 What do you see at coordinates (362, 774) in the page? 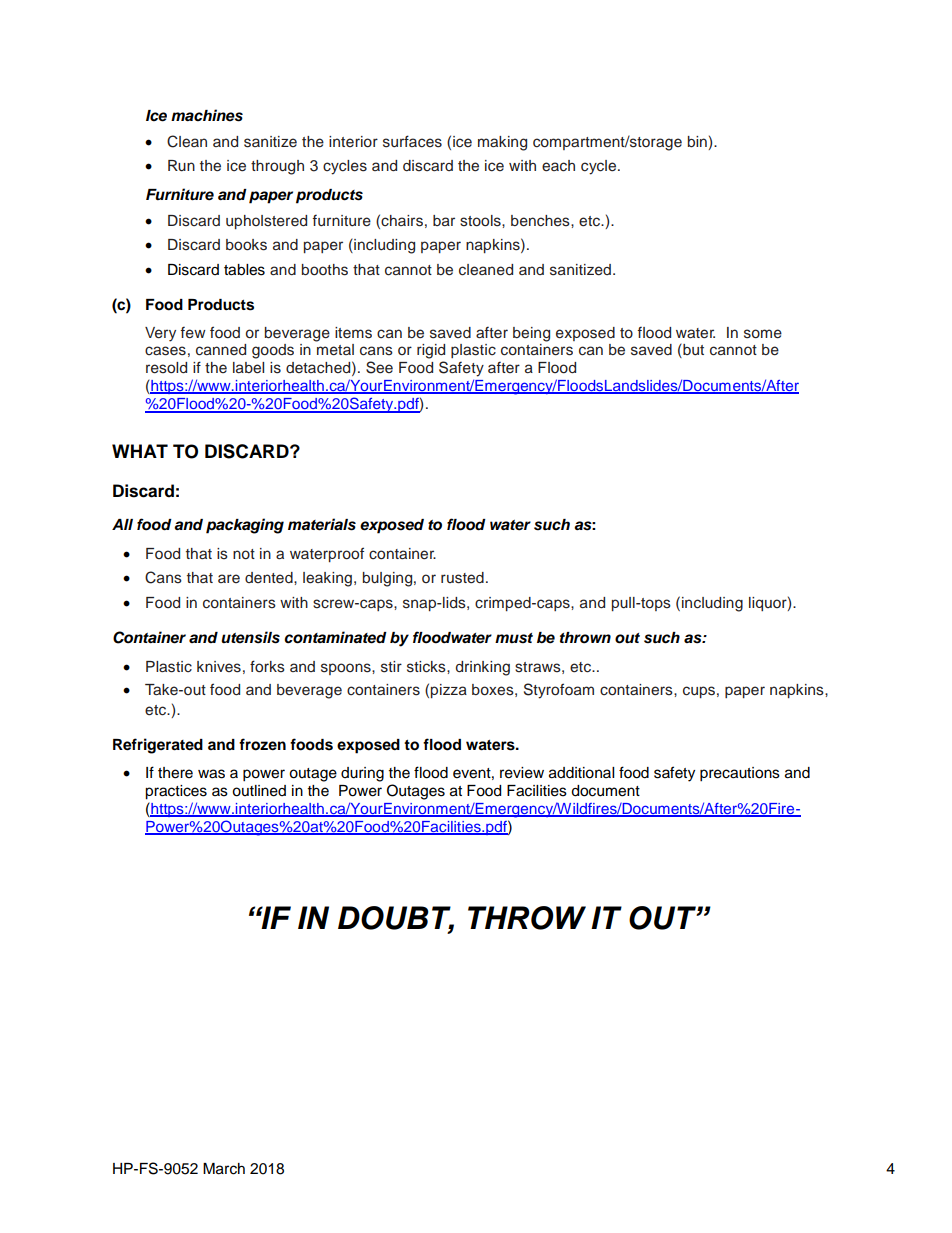
I see `during` at bounding box center [362, 774].
